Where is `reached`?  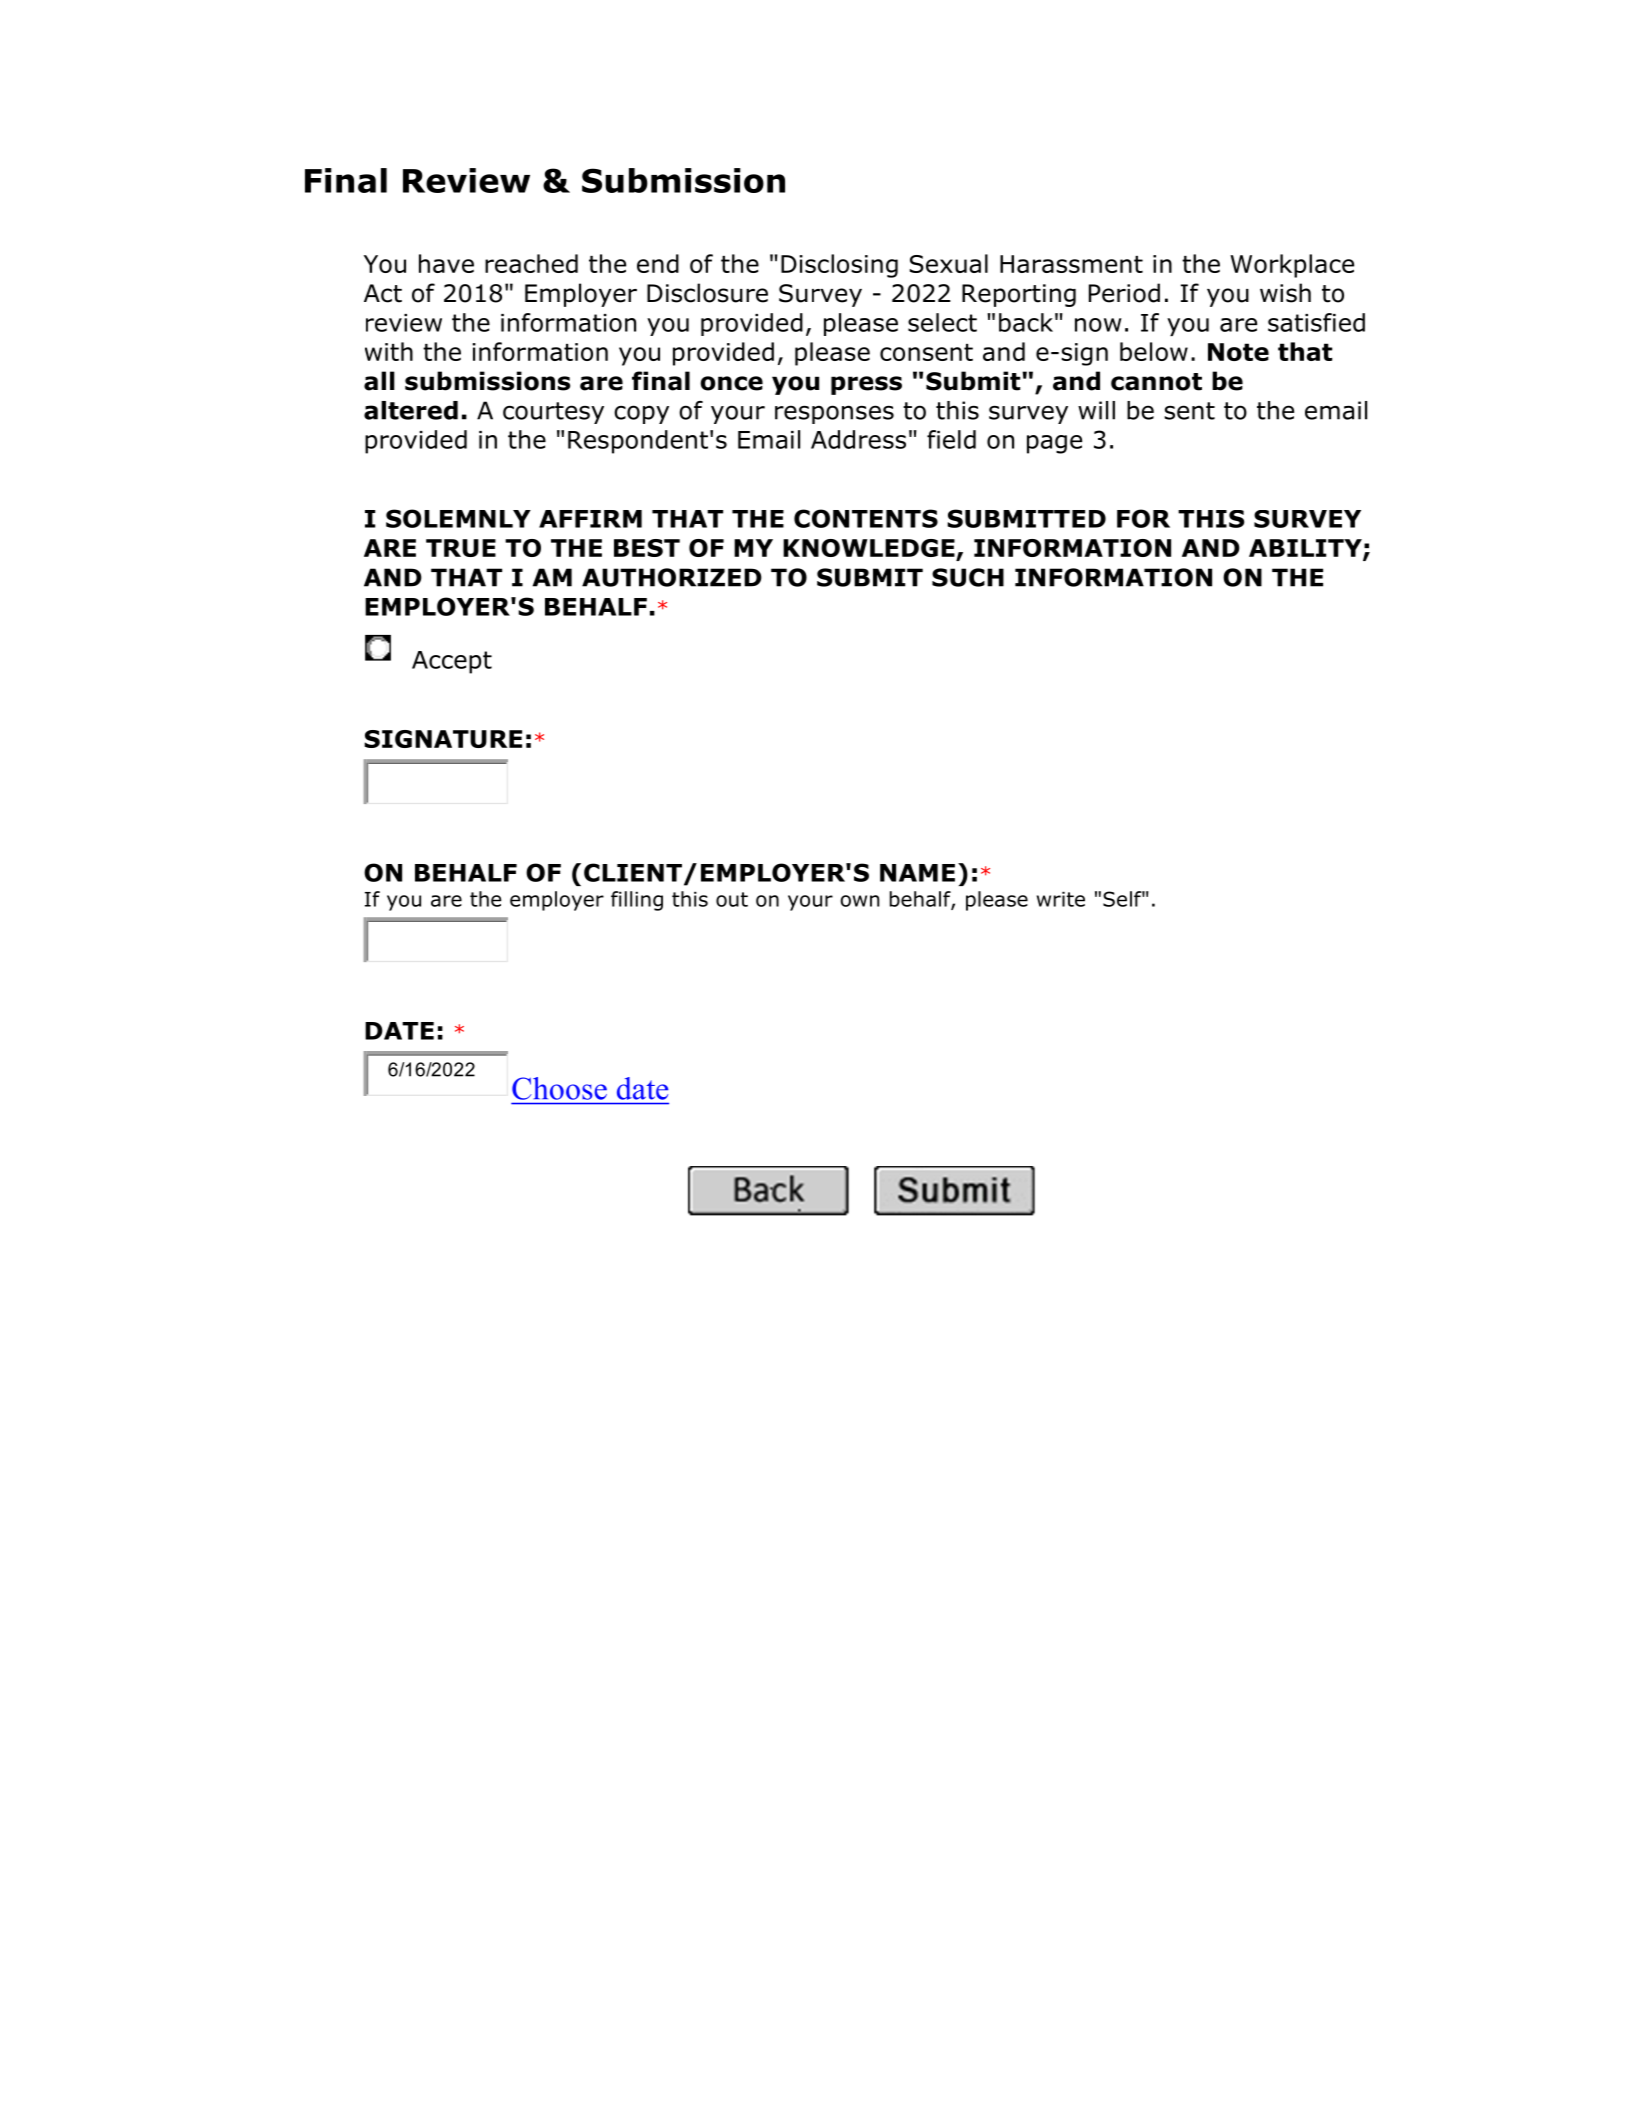 reached is located at coordinates (531, 263).
